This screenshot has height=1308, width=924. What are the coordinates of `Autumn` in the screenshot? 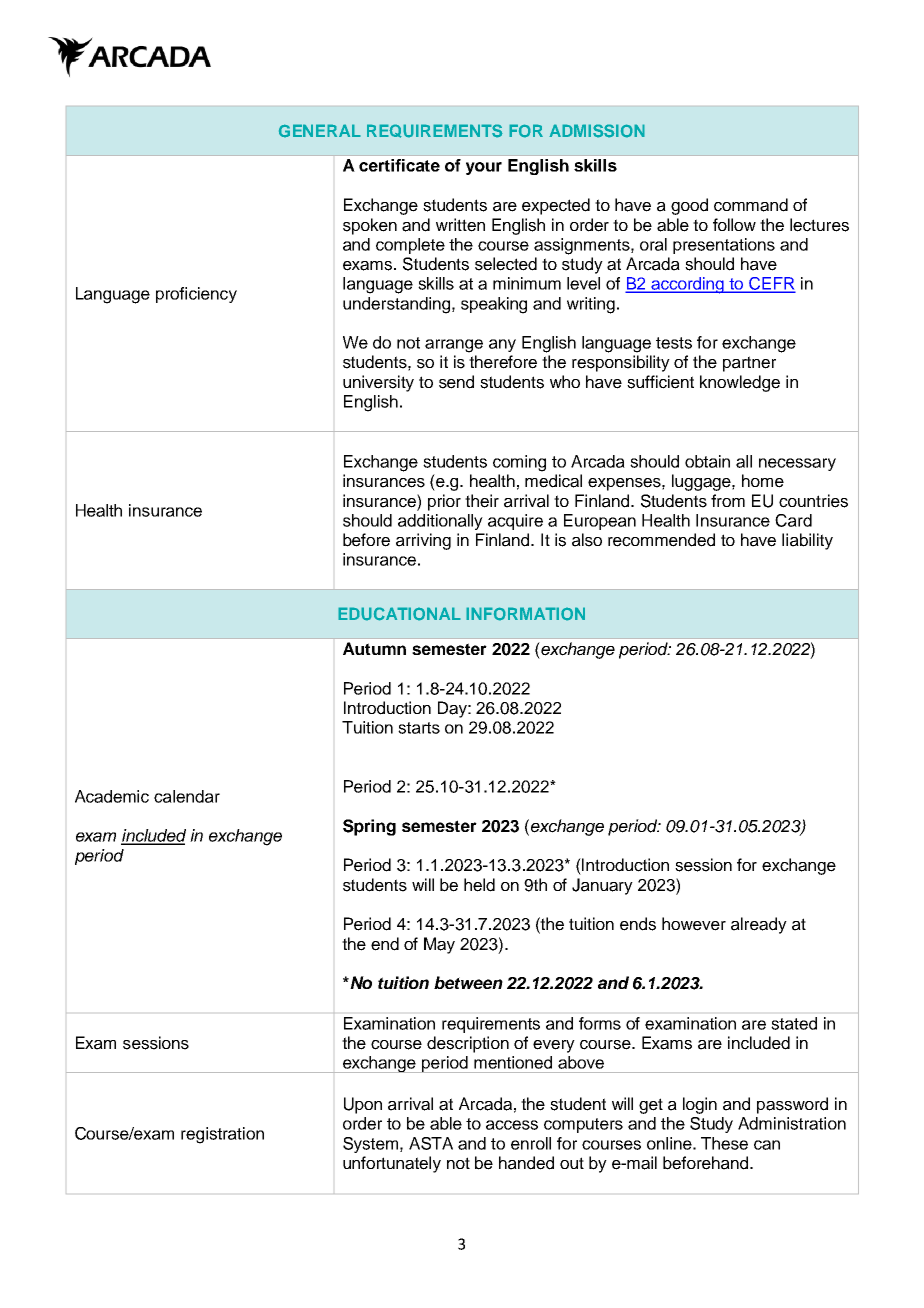 It's located at (374, 648).
